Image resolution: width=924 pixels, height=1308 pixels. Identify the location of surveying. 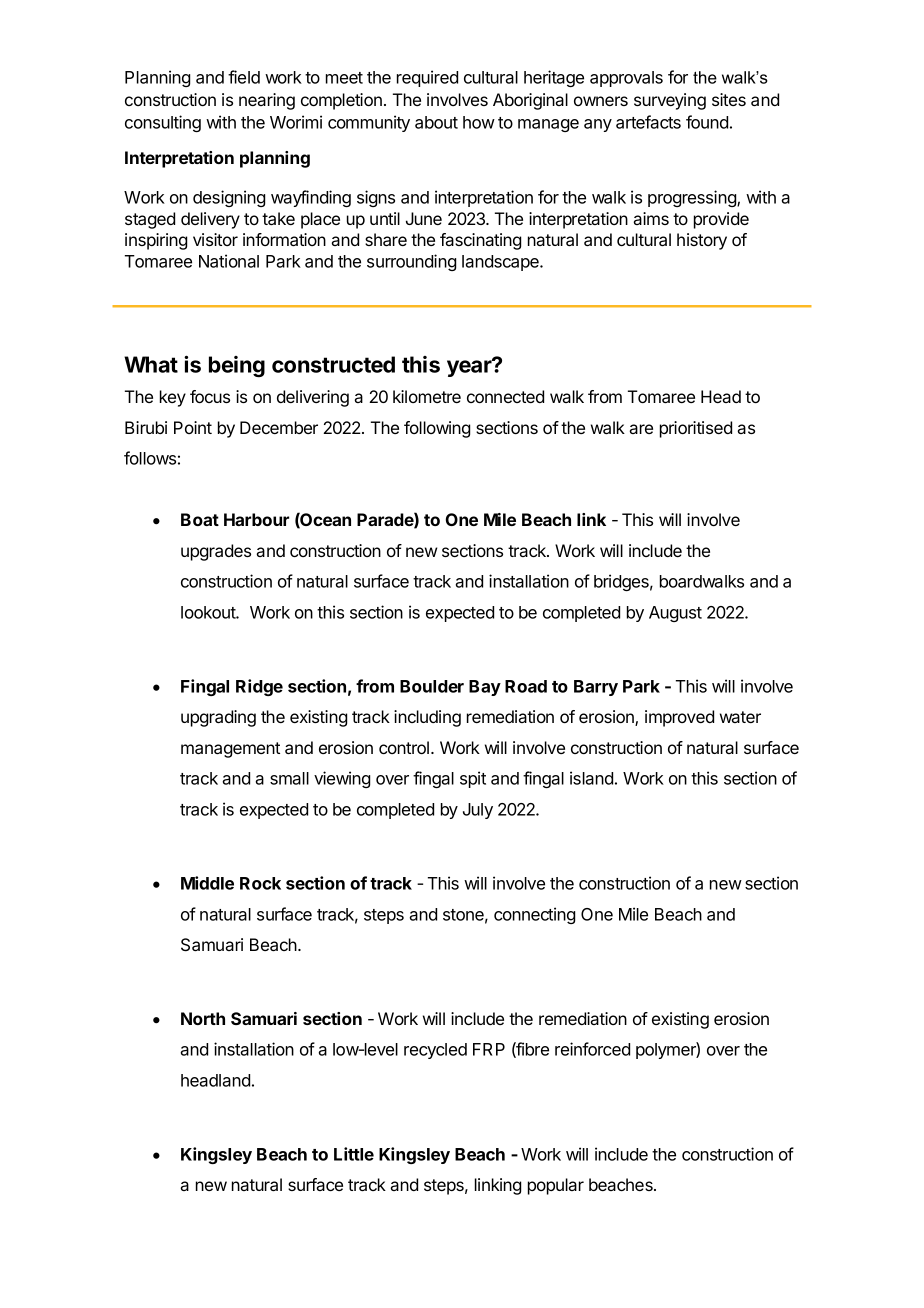
(670, 101).
